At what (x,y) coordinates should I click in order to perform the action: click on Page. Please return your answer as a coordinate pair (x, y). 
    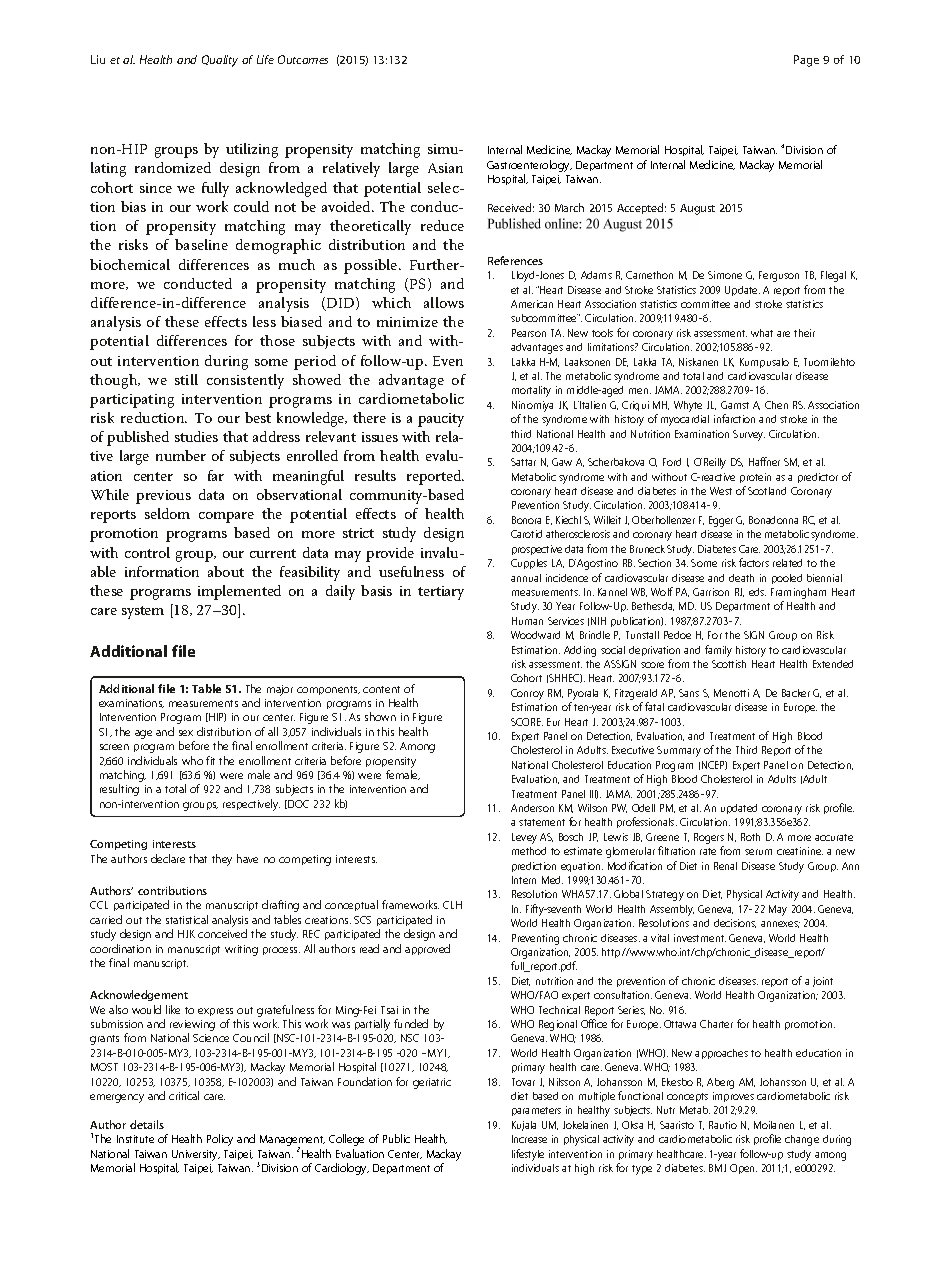
    Looking at the image, I should click on (806, 61).
